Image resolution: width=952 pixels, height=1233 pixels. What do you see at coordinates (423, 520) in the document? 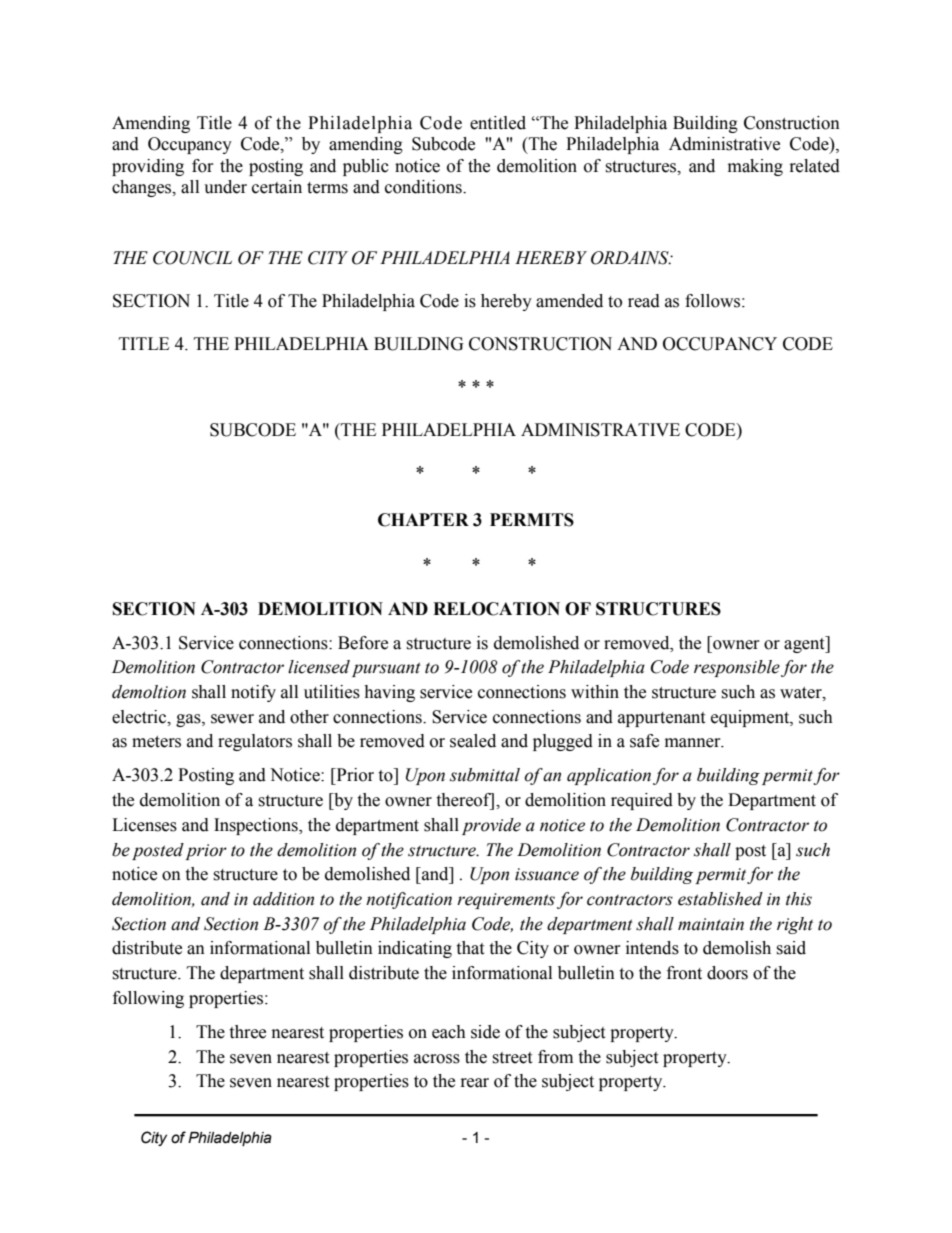
I see `CHAPTER` at bounding box center [423, 520].
